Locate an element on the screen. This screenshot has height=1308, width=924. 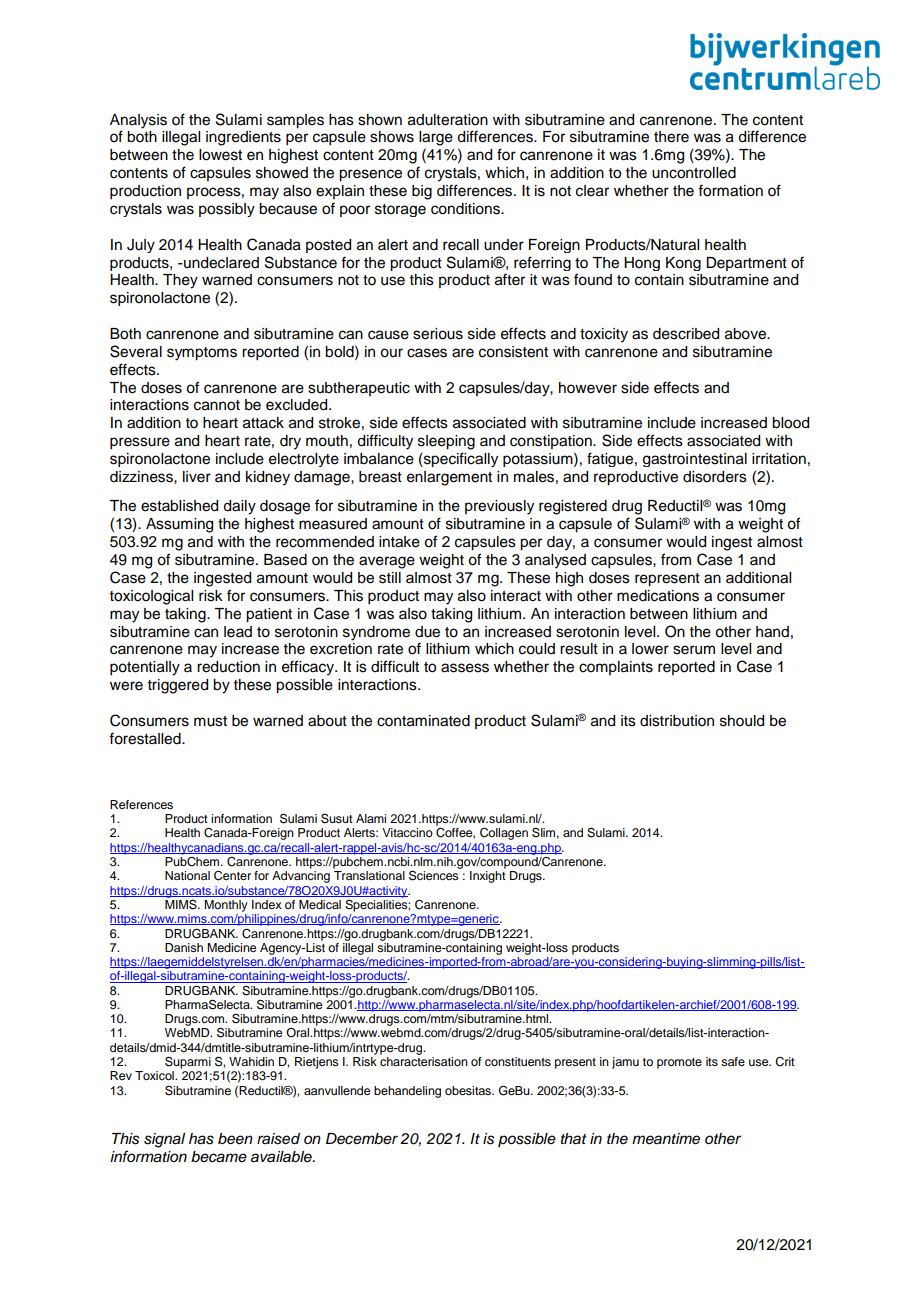
described is located at coordinates (686, 334).
